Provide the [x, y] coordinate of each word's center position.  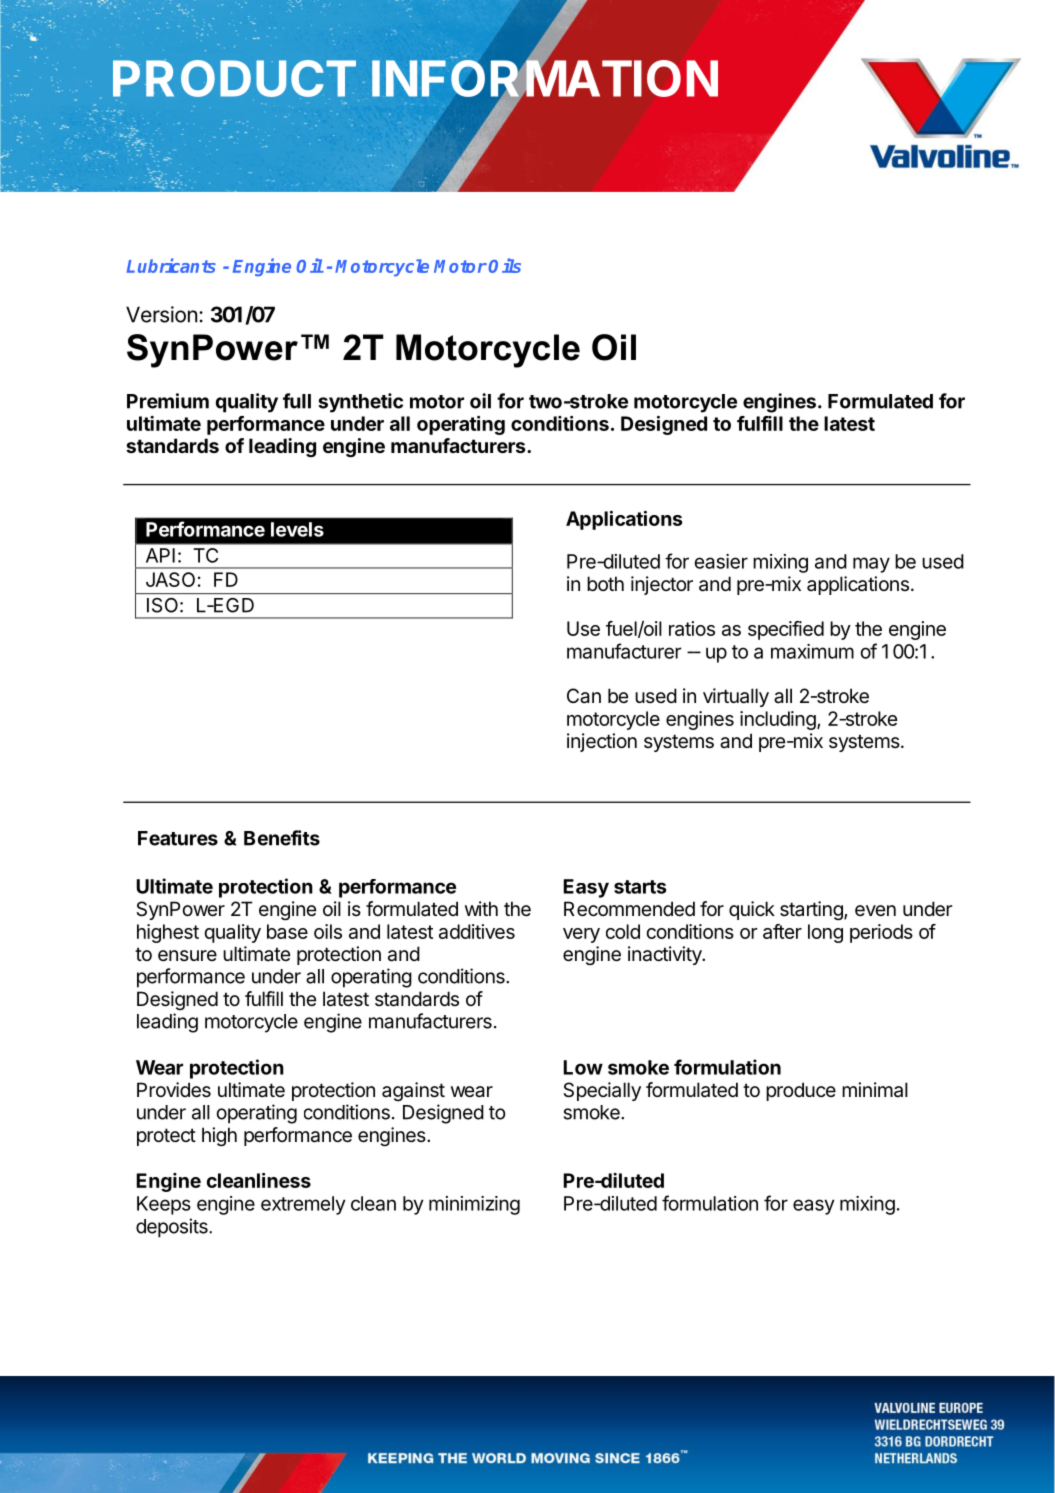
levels [297, 529]
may [871, 565]
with [481, 908]
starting [812, 910]
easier [721, 561]
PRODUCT [234, 78]
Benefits [282, 838]
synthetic [360, 403]
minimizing [474, 1205]
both [605, 583]
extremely [303, 1205]
